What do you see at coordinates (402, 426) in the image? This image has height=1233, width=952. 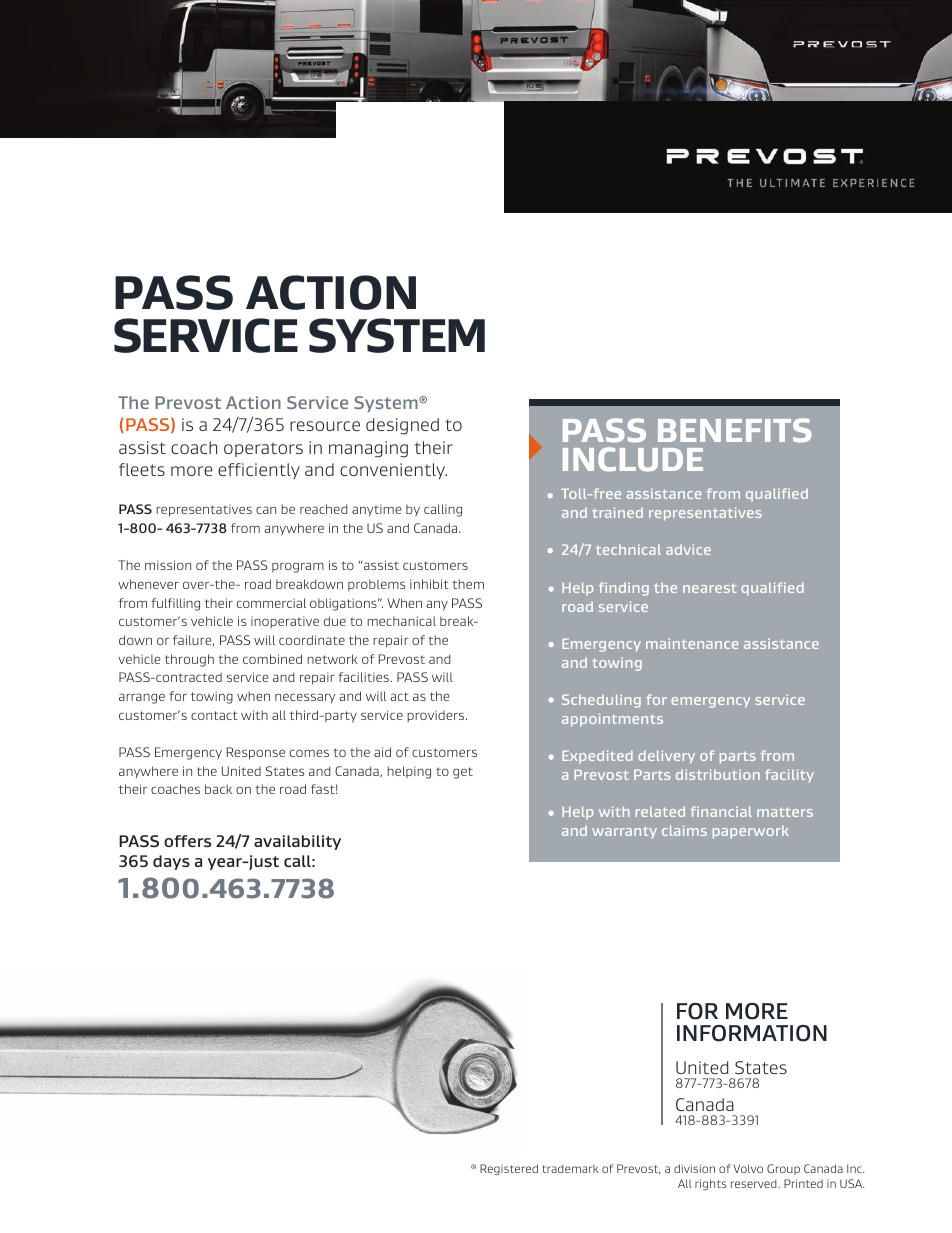 I see `designed` at bounding box center [402, 426].
